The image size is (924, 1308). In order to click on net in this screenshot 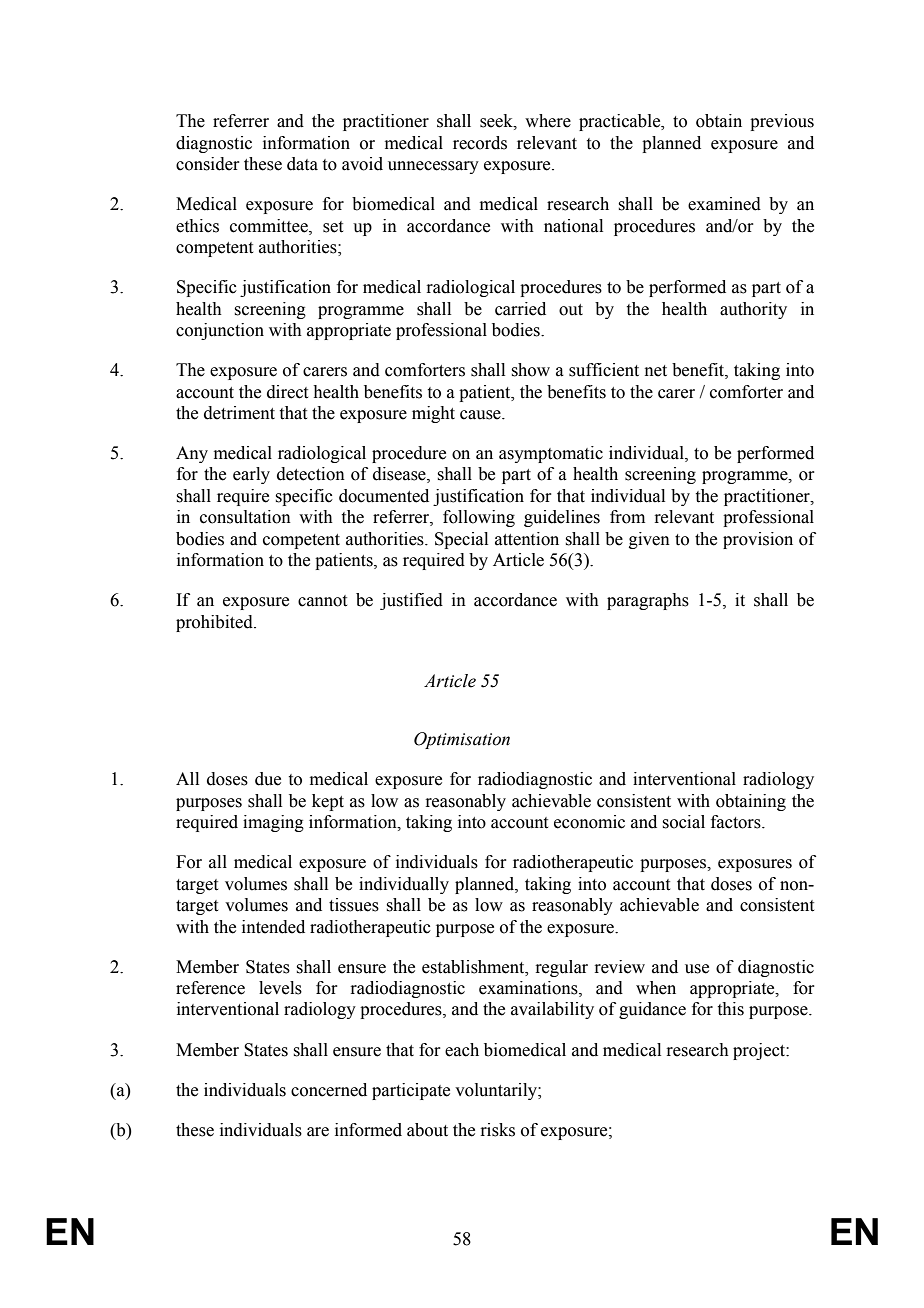, I will do `click(656, 371)`.
